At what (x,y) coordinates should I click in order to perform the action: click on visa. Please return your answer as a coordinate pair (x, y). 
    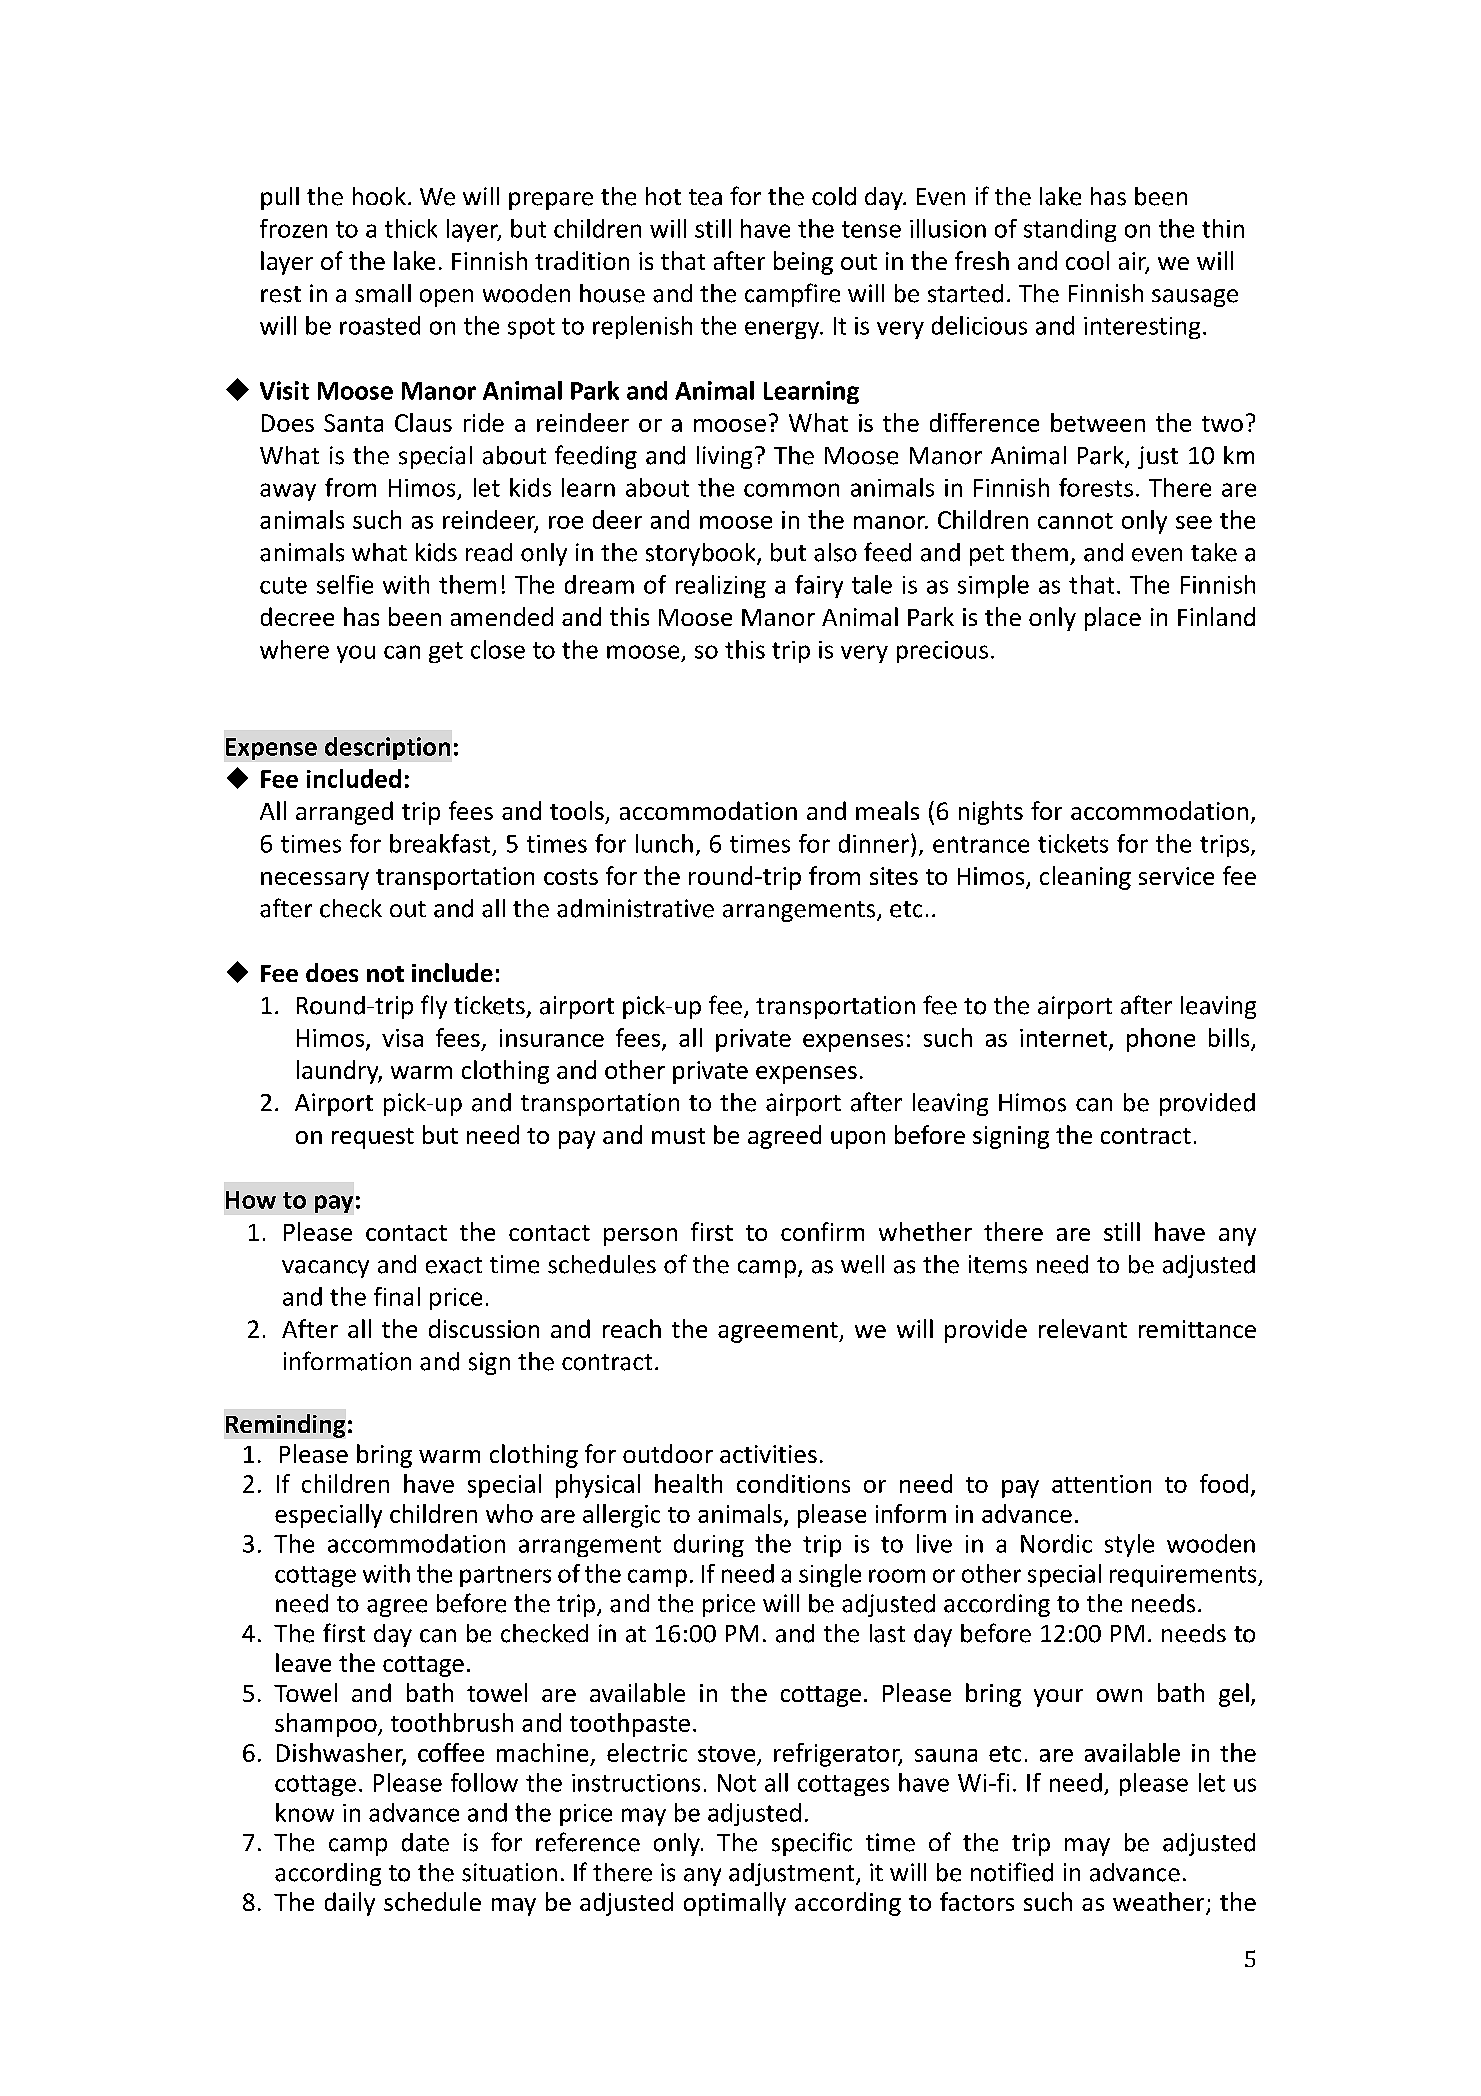
    Looking at the image, I should click on (402, 1038).
